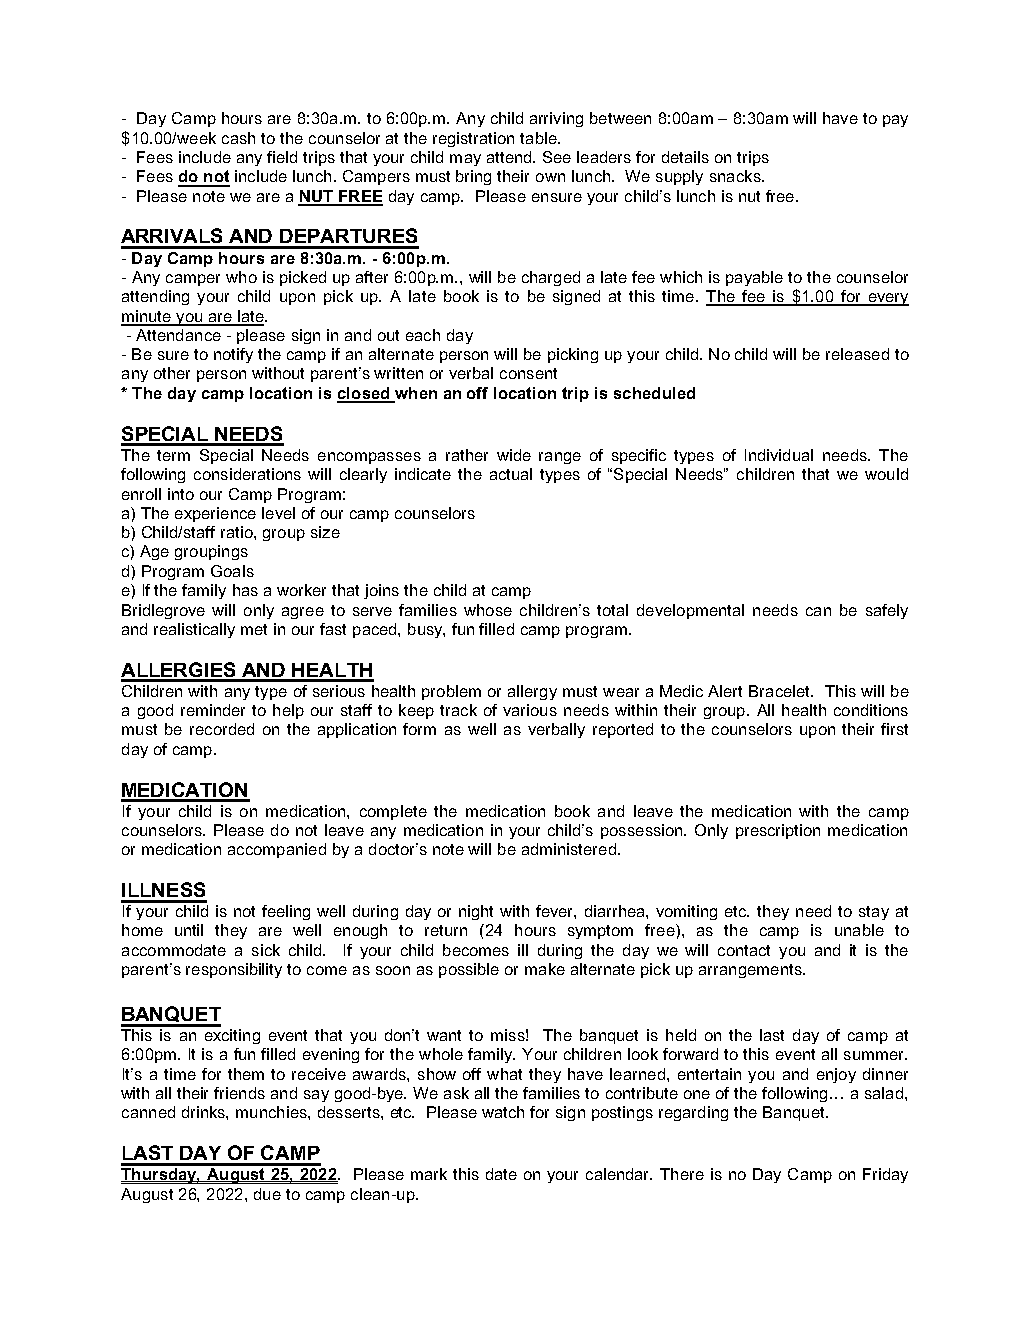  Describe the element at coordinates (238, 138) in the screenshot. I see `cash` at that location.
